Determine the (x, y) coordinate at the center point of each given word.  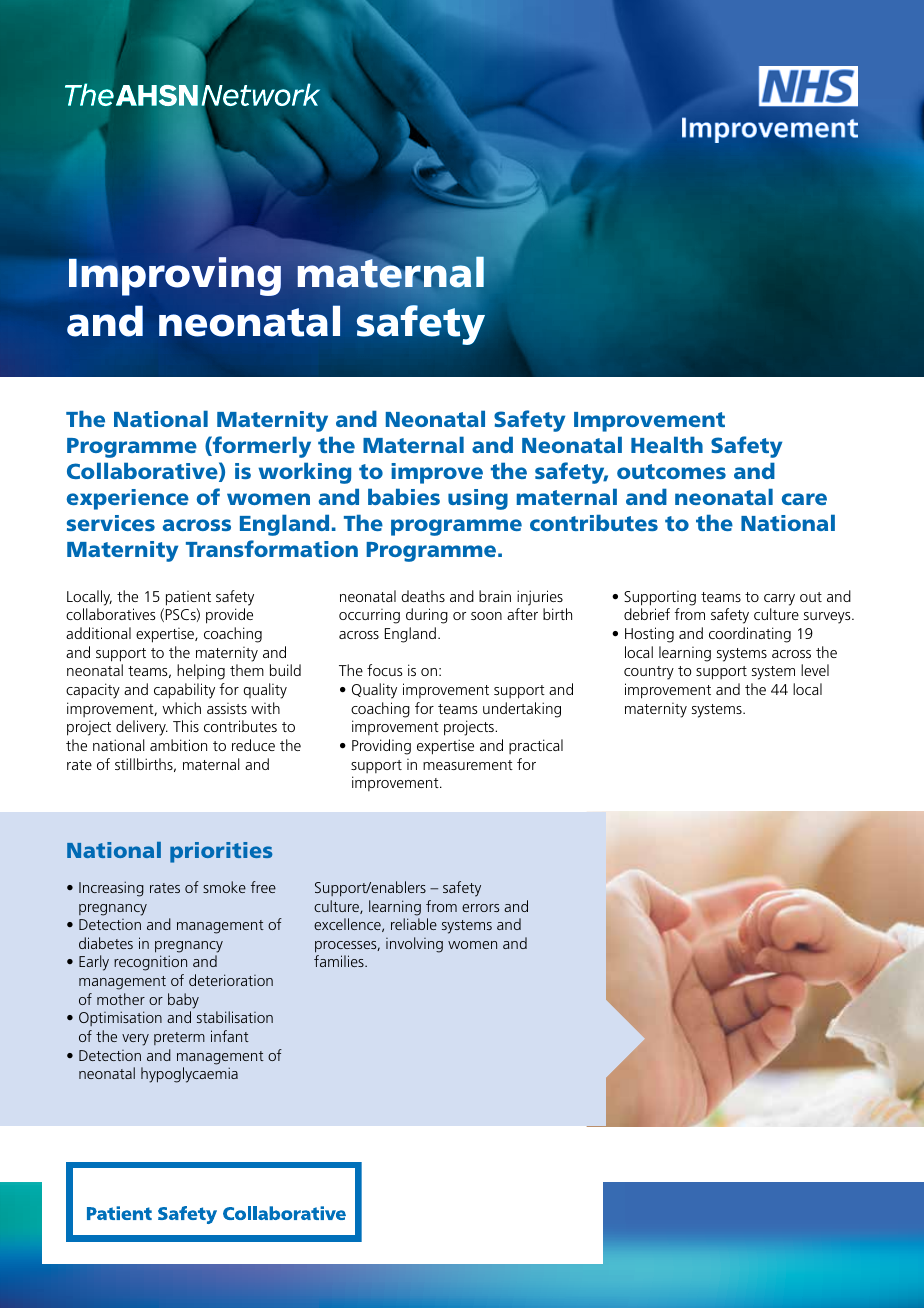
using (478, 499)
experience (128, 499)
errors (480, 908)
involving (414, 945)
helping (201, 672)
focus (384, 670)
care (804, 499)
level (815, 670)
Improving (175, 276)
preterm (179, 1038)
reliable (414, 924)
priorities (221, 852)
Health (667, 444)
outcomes (671, 471)
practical (536, 746)
